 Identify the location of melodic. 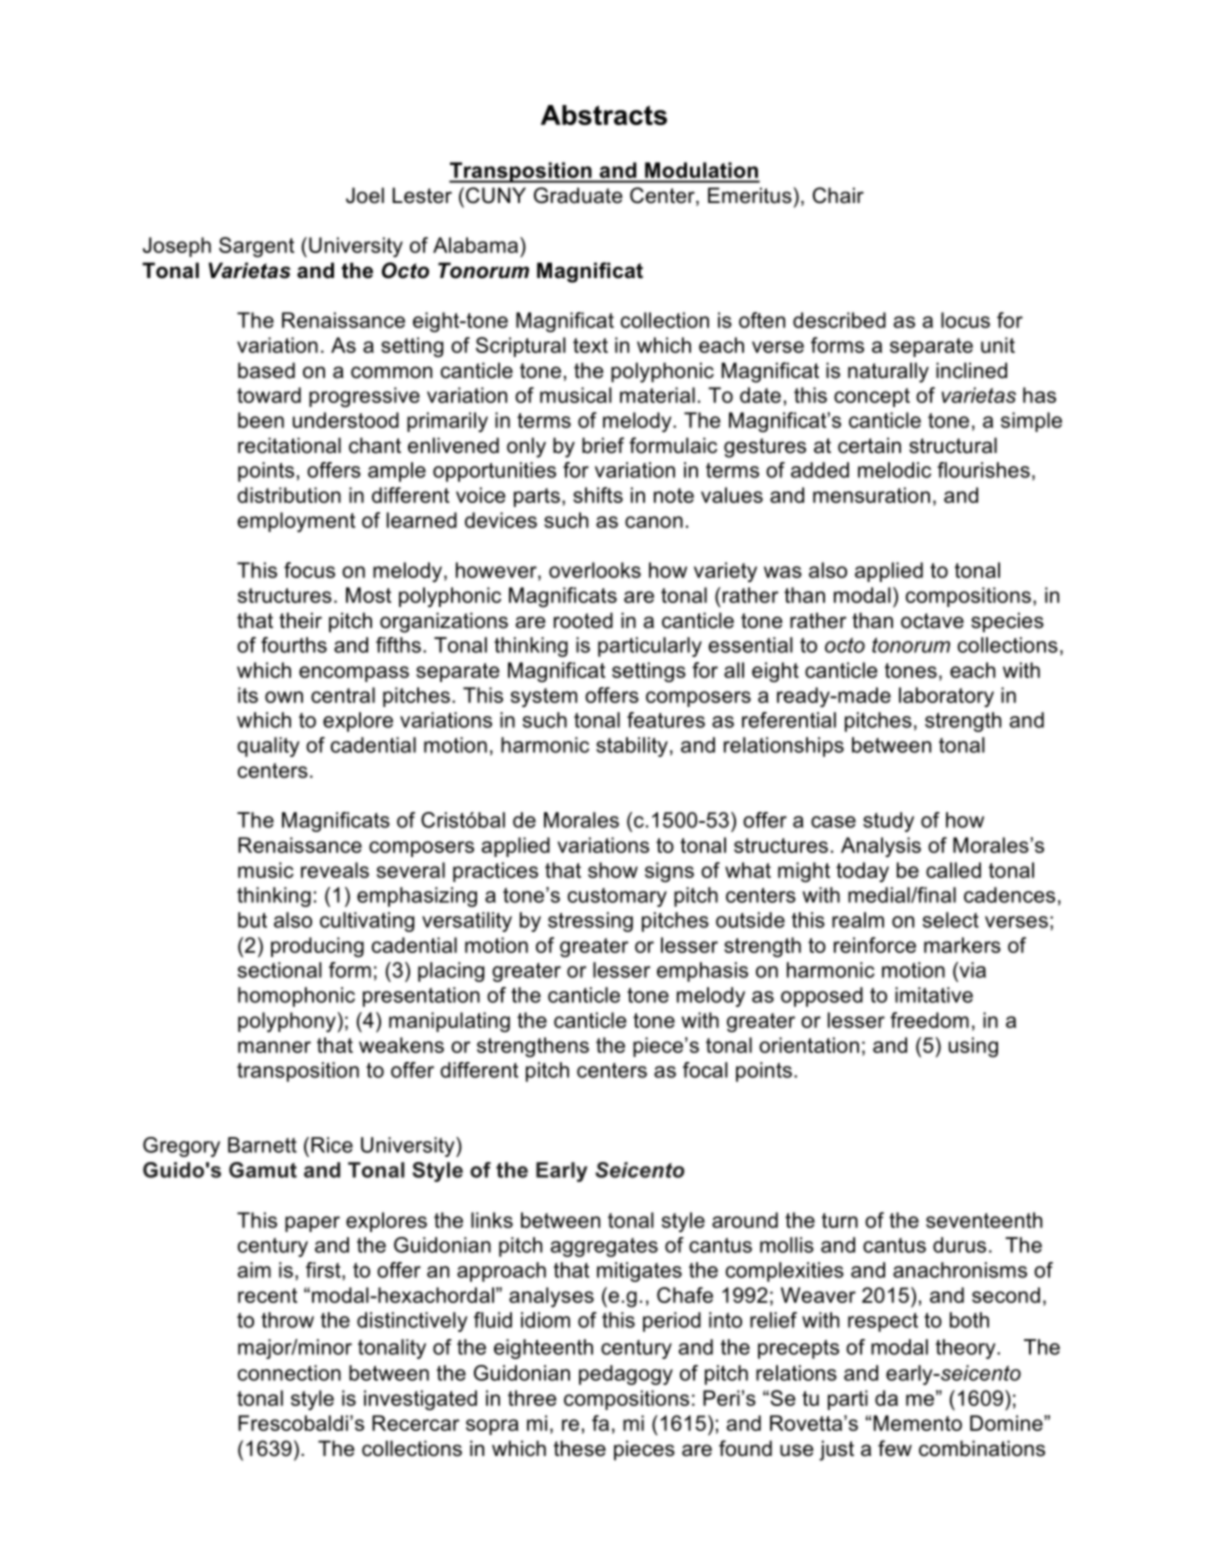
(894, 470).
